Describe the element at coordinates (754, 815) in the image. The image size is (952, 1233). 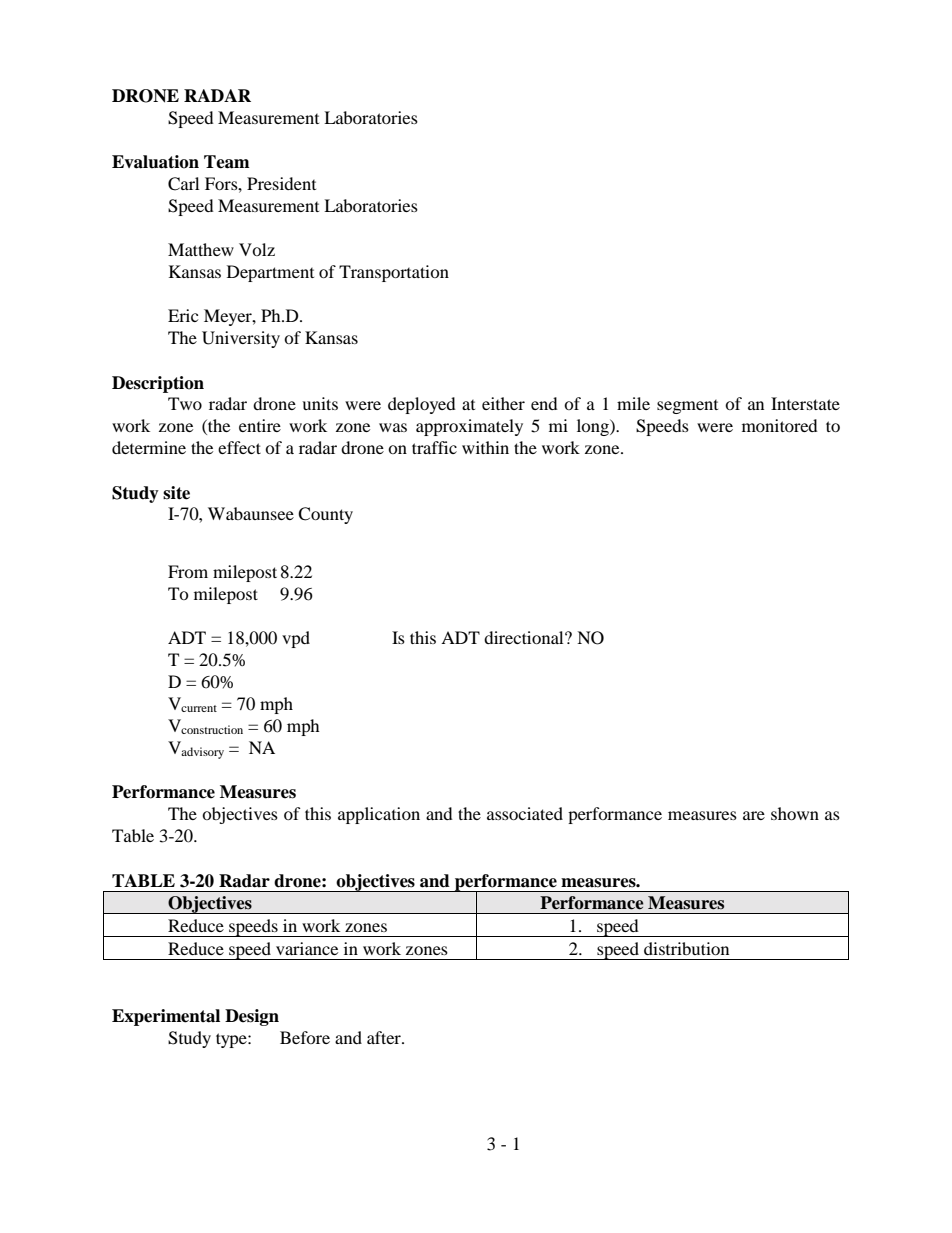
I see `are` at that location.
